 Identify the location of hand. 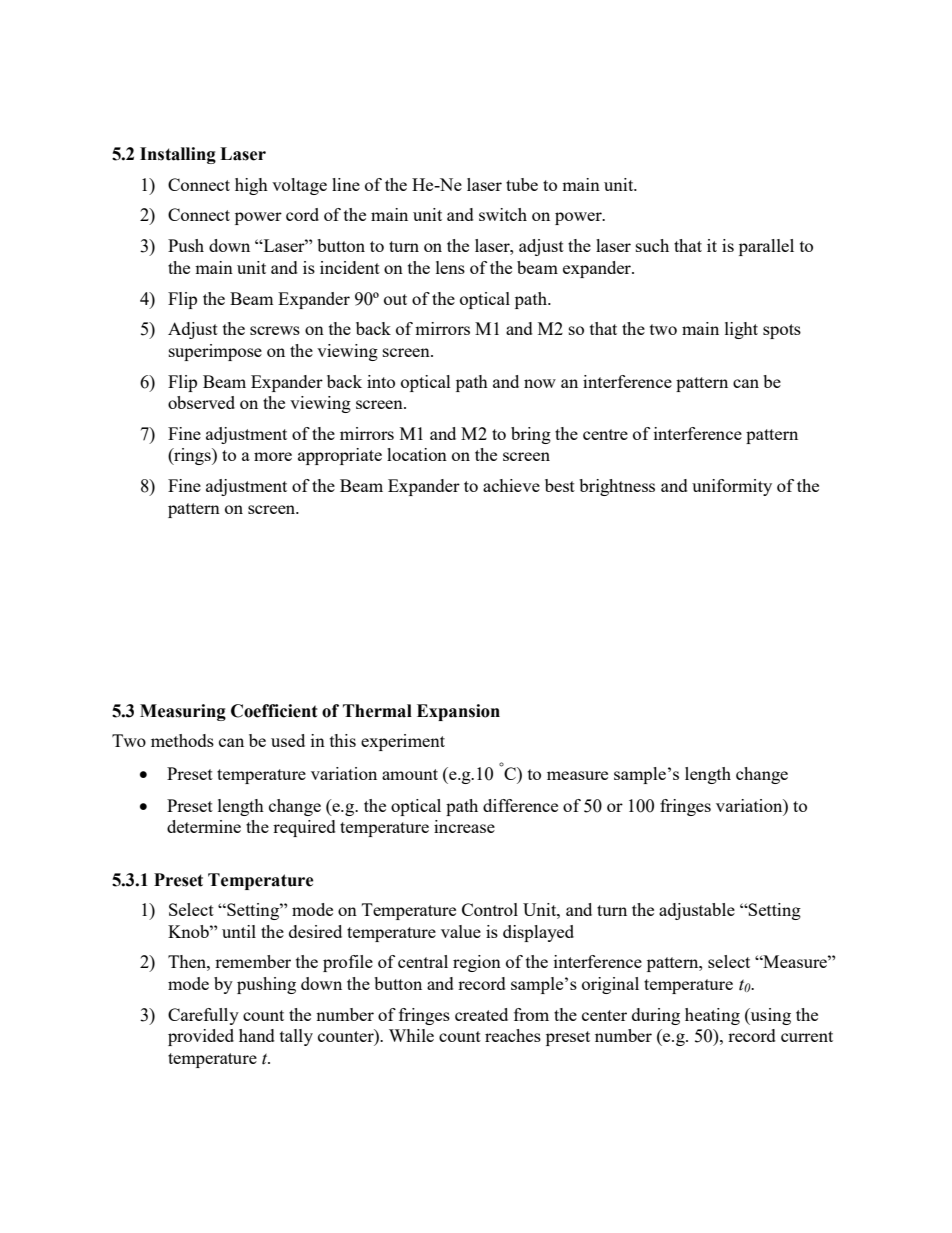
(257, 1035).
